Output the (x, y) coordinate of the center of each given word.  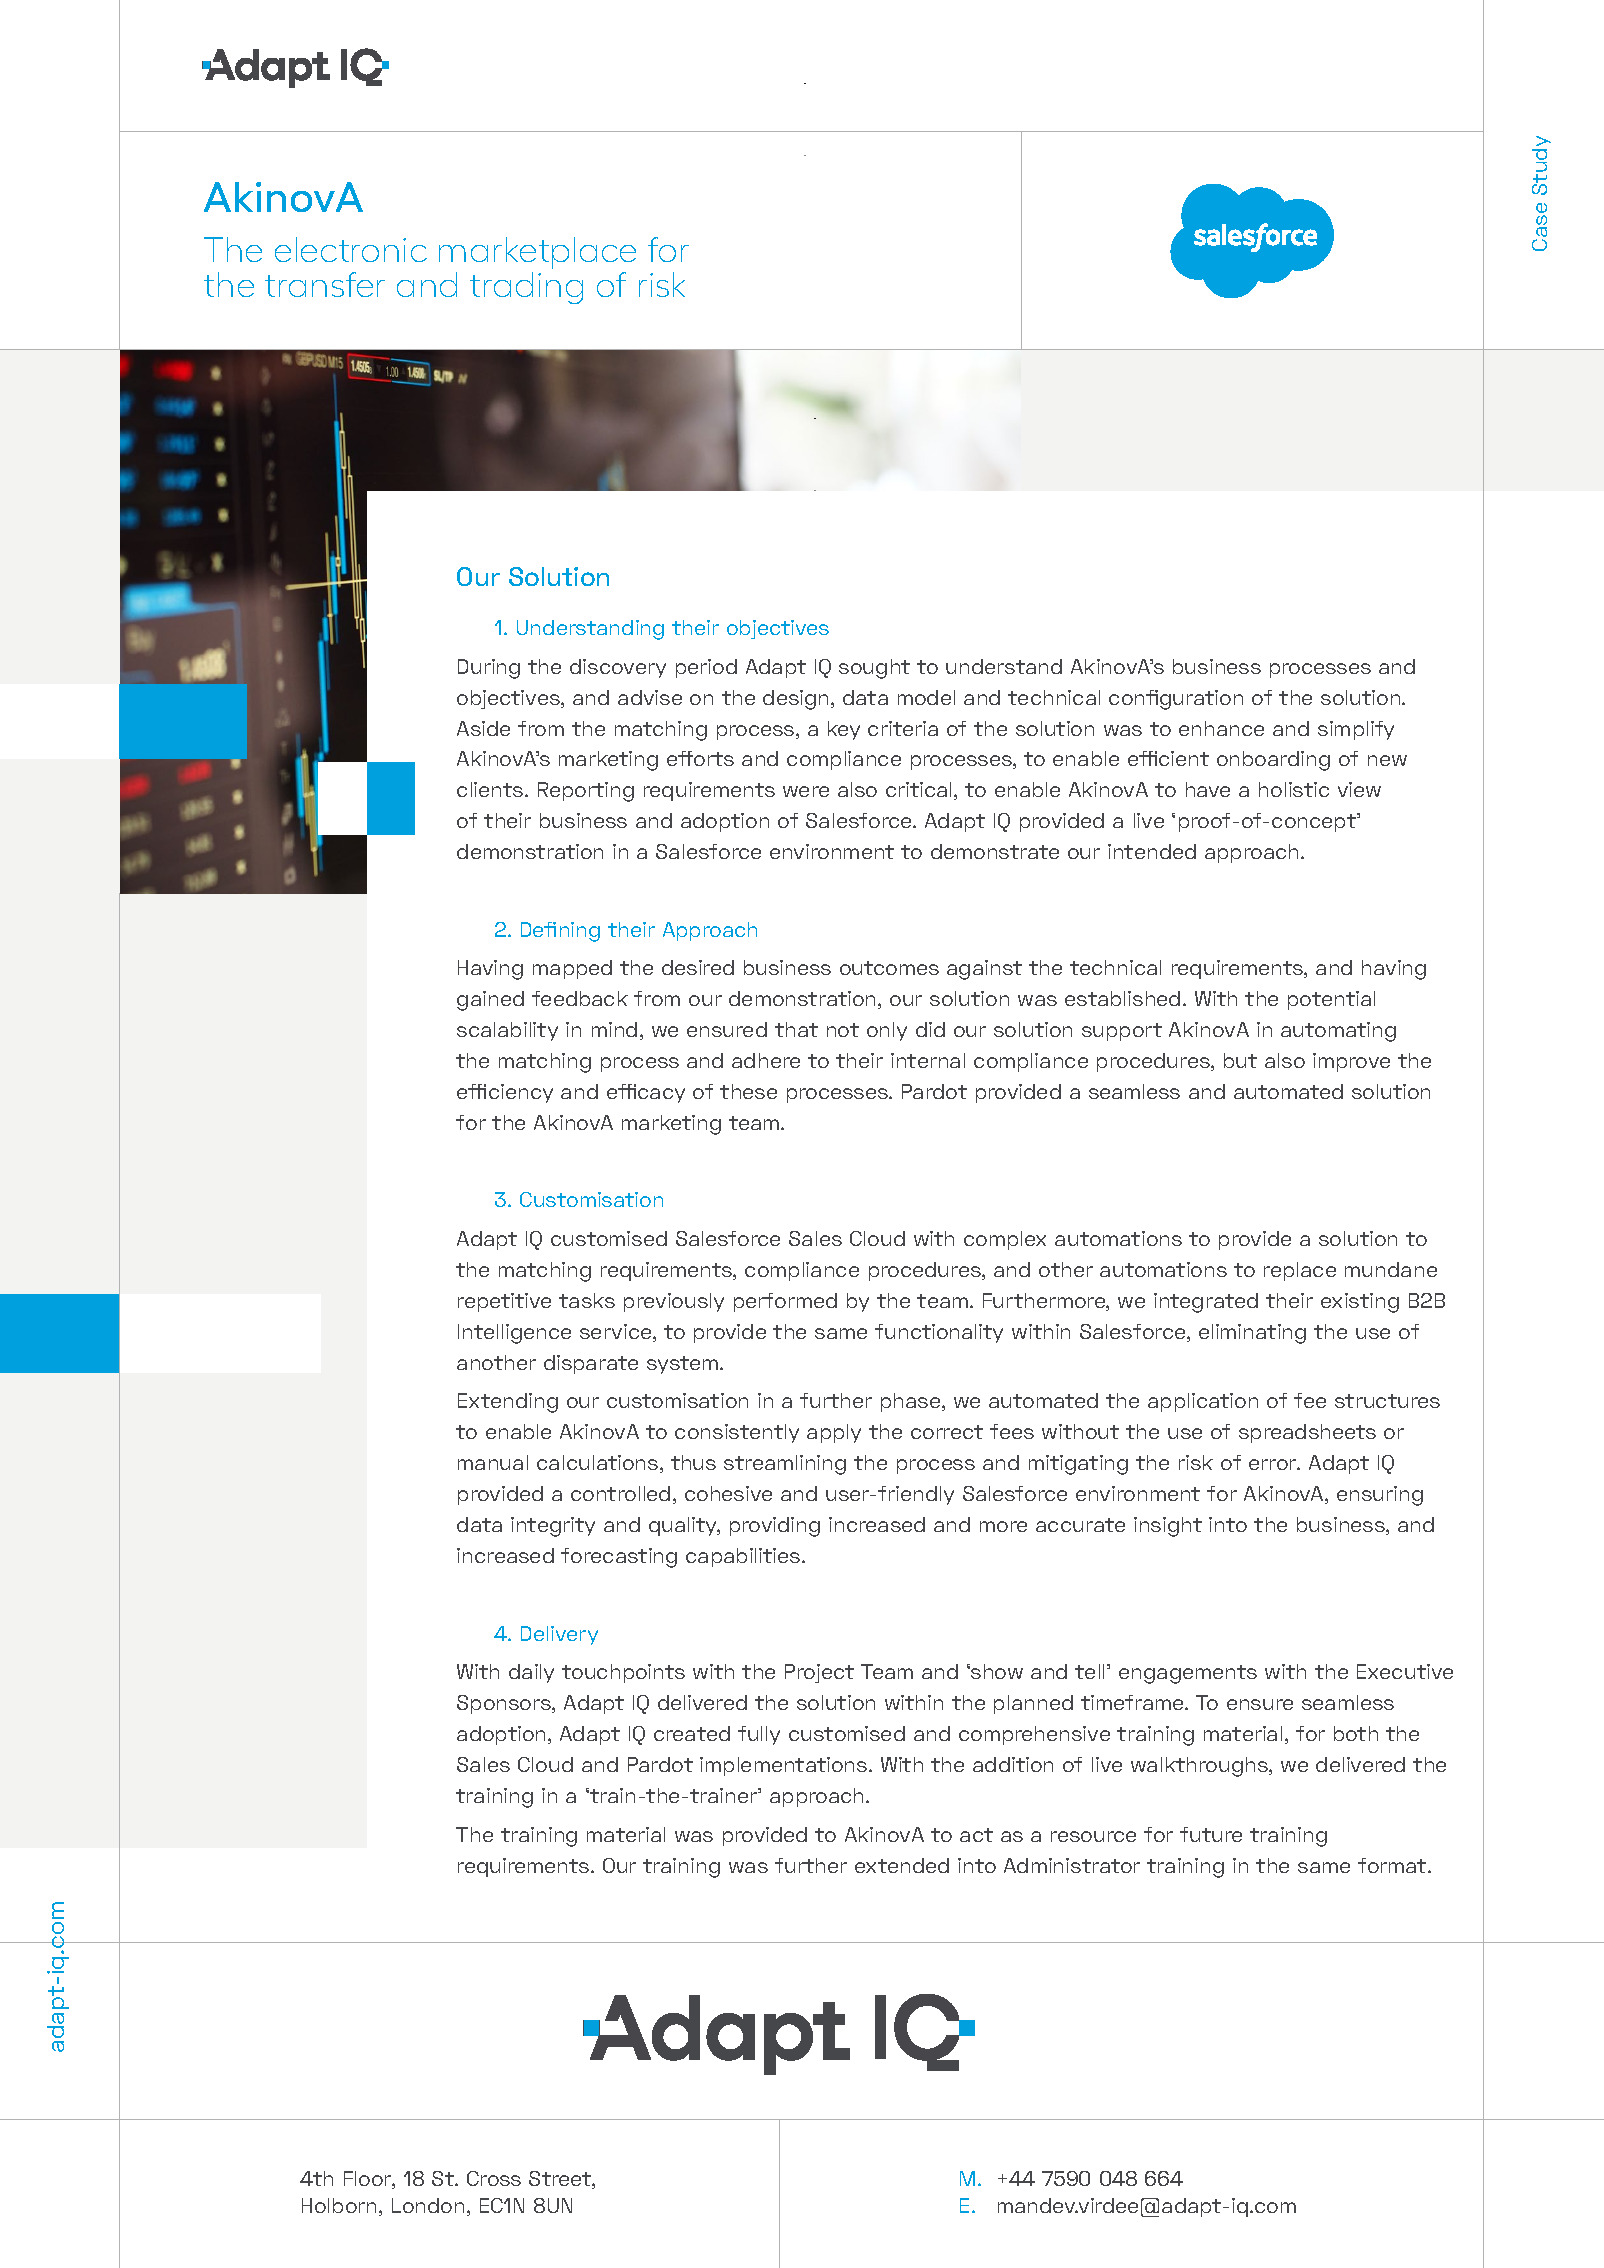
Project (819, 1673)
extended (902, 1865)
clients (491, 789)
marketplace (537, 253)
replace (1300, 1271)
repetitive (504, 1302)
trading (526, 288)
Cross (494, 2178)
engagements (1188, 1674)
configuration (1176, 700)
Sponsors (505, 1704)
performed (785, 1302)
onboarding (1273, 761)
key (844, 730)
